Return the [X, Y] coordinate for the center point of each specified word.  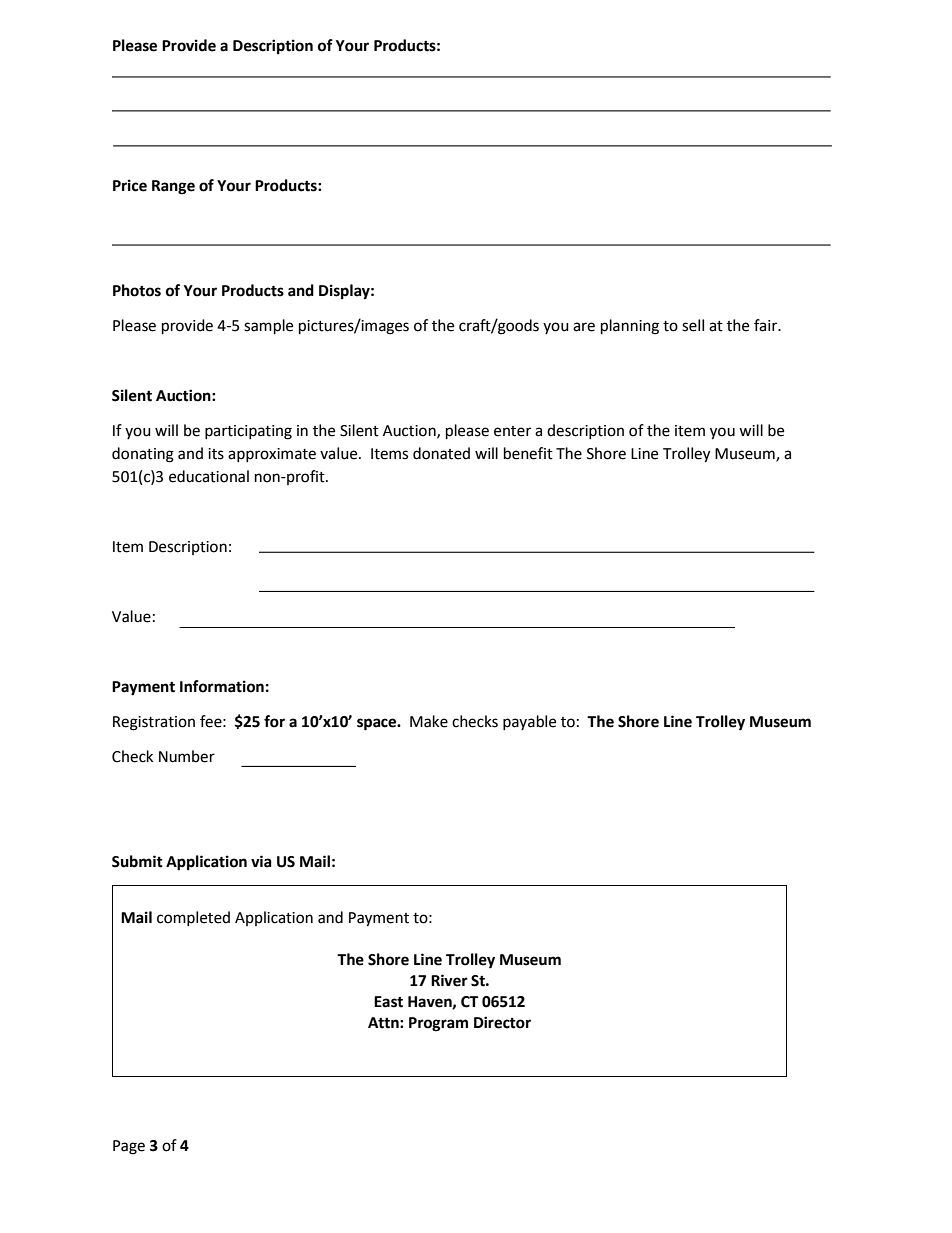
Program [438, 1024]
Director [502, 1022]
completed [193, 918]
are [584, 327]
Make [429, 721]
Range [173, 187]
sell [693, 325]
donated [441, 453]
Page [129, 1147]
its [216, 454]
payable [529, 722]
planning [630, 327]
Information [222, 686]
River [449, 980]
